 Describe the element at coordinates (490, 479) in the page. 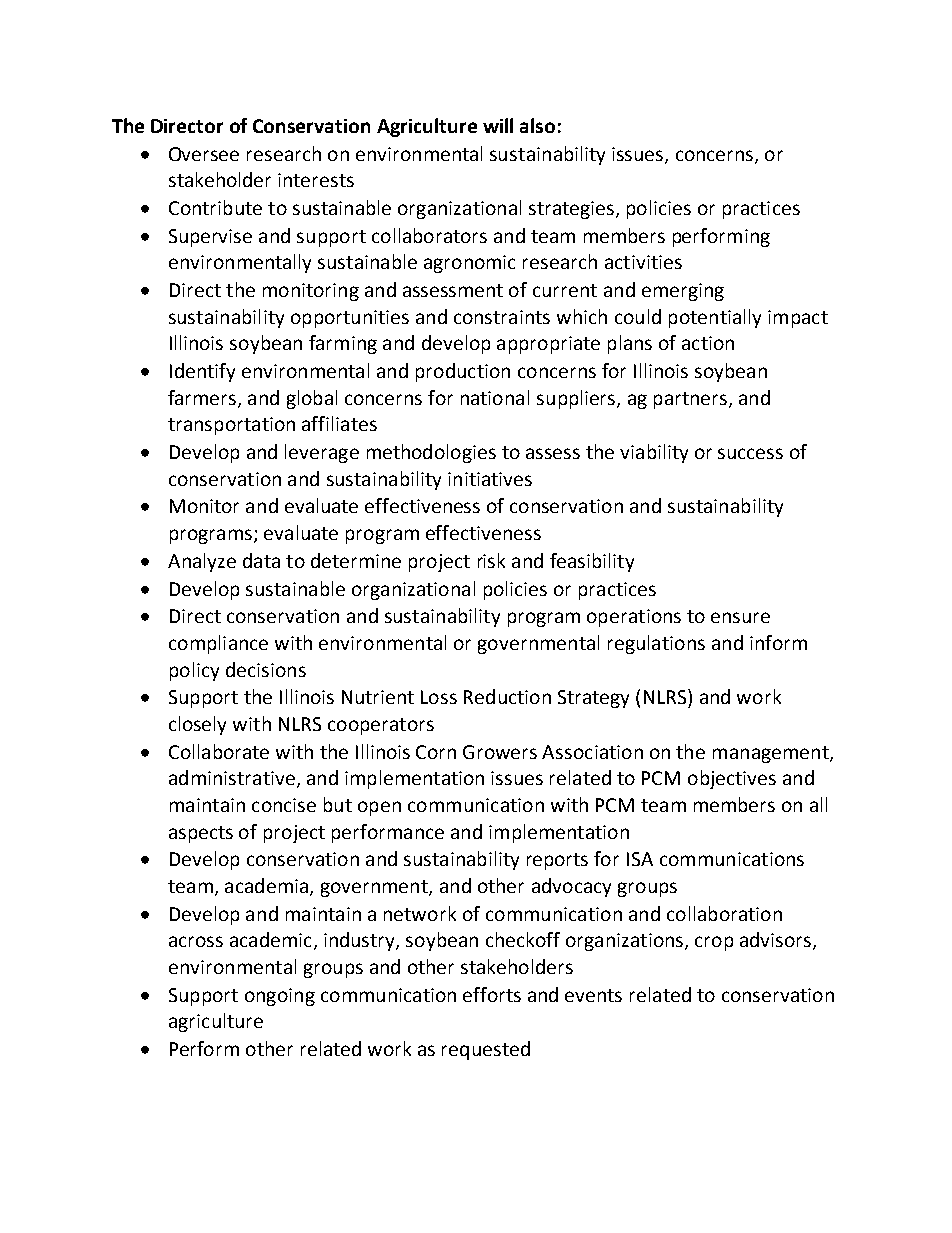

I see `initiatives` at that location.
